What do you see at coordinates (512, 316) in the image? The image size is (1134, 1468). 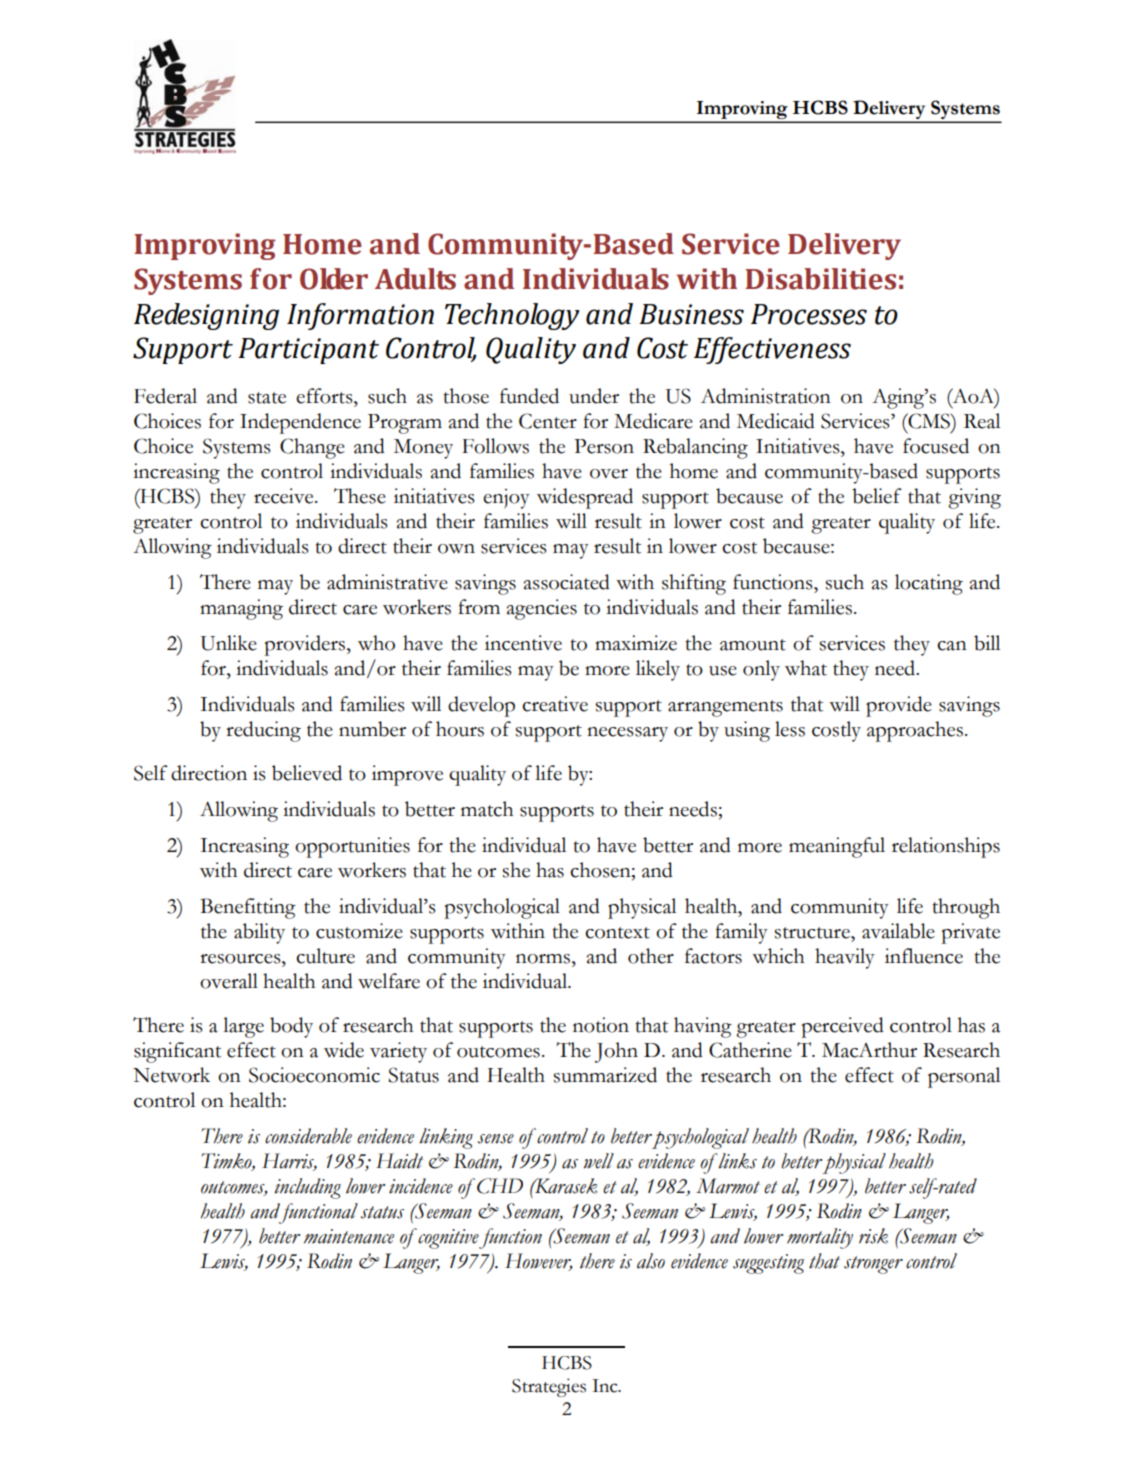 I see `Technology` at bounding box center [512, 316].
